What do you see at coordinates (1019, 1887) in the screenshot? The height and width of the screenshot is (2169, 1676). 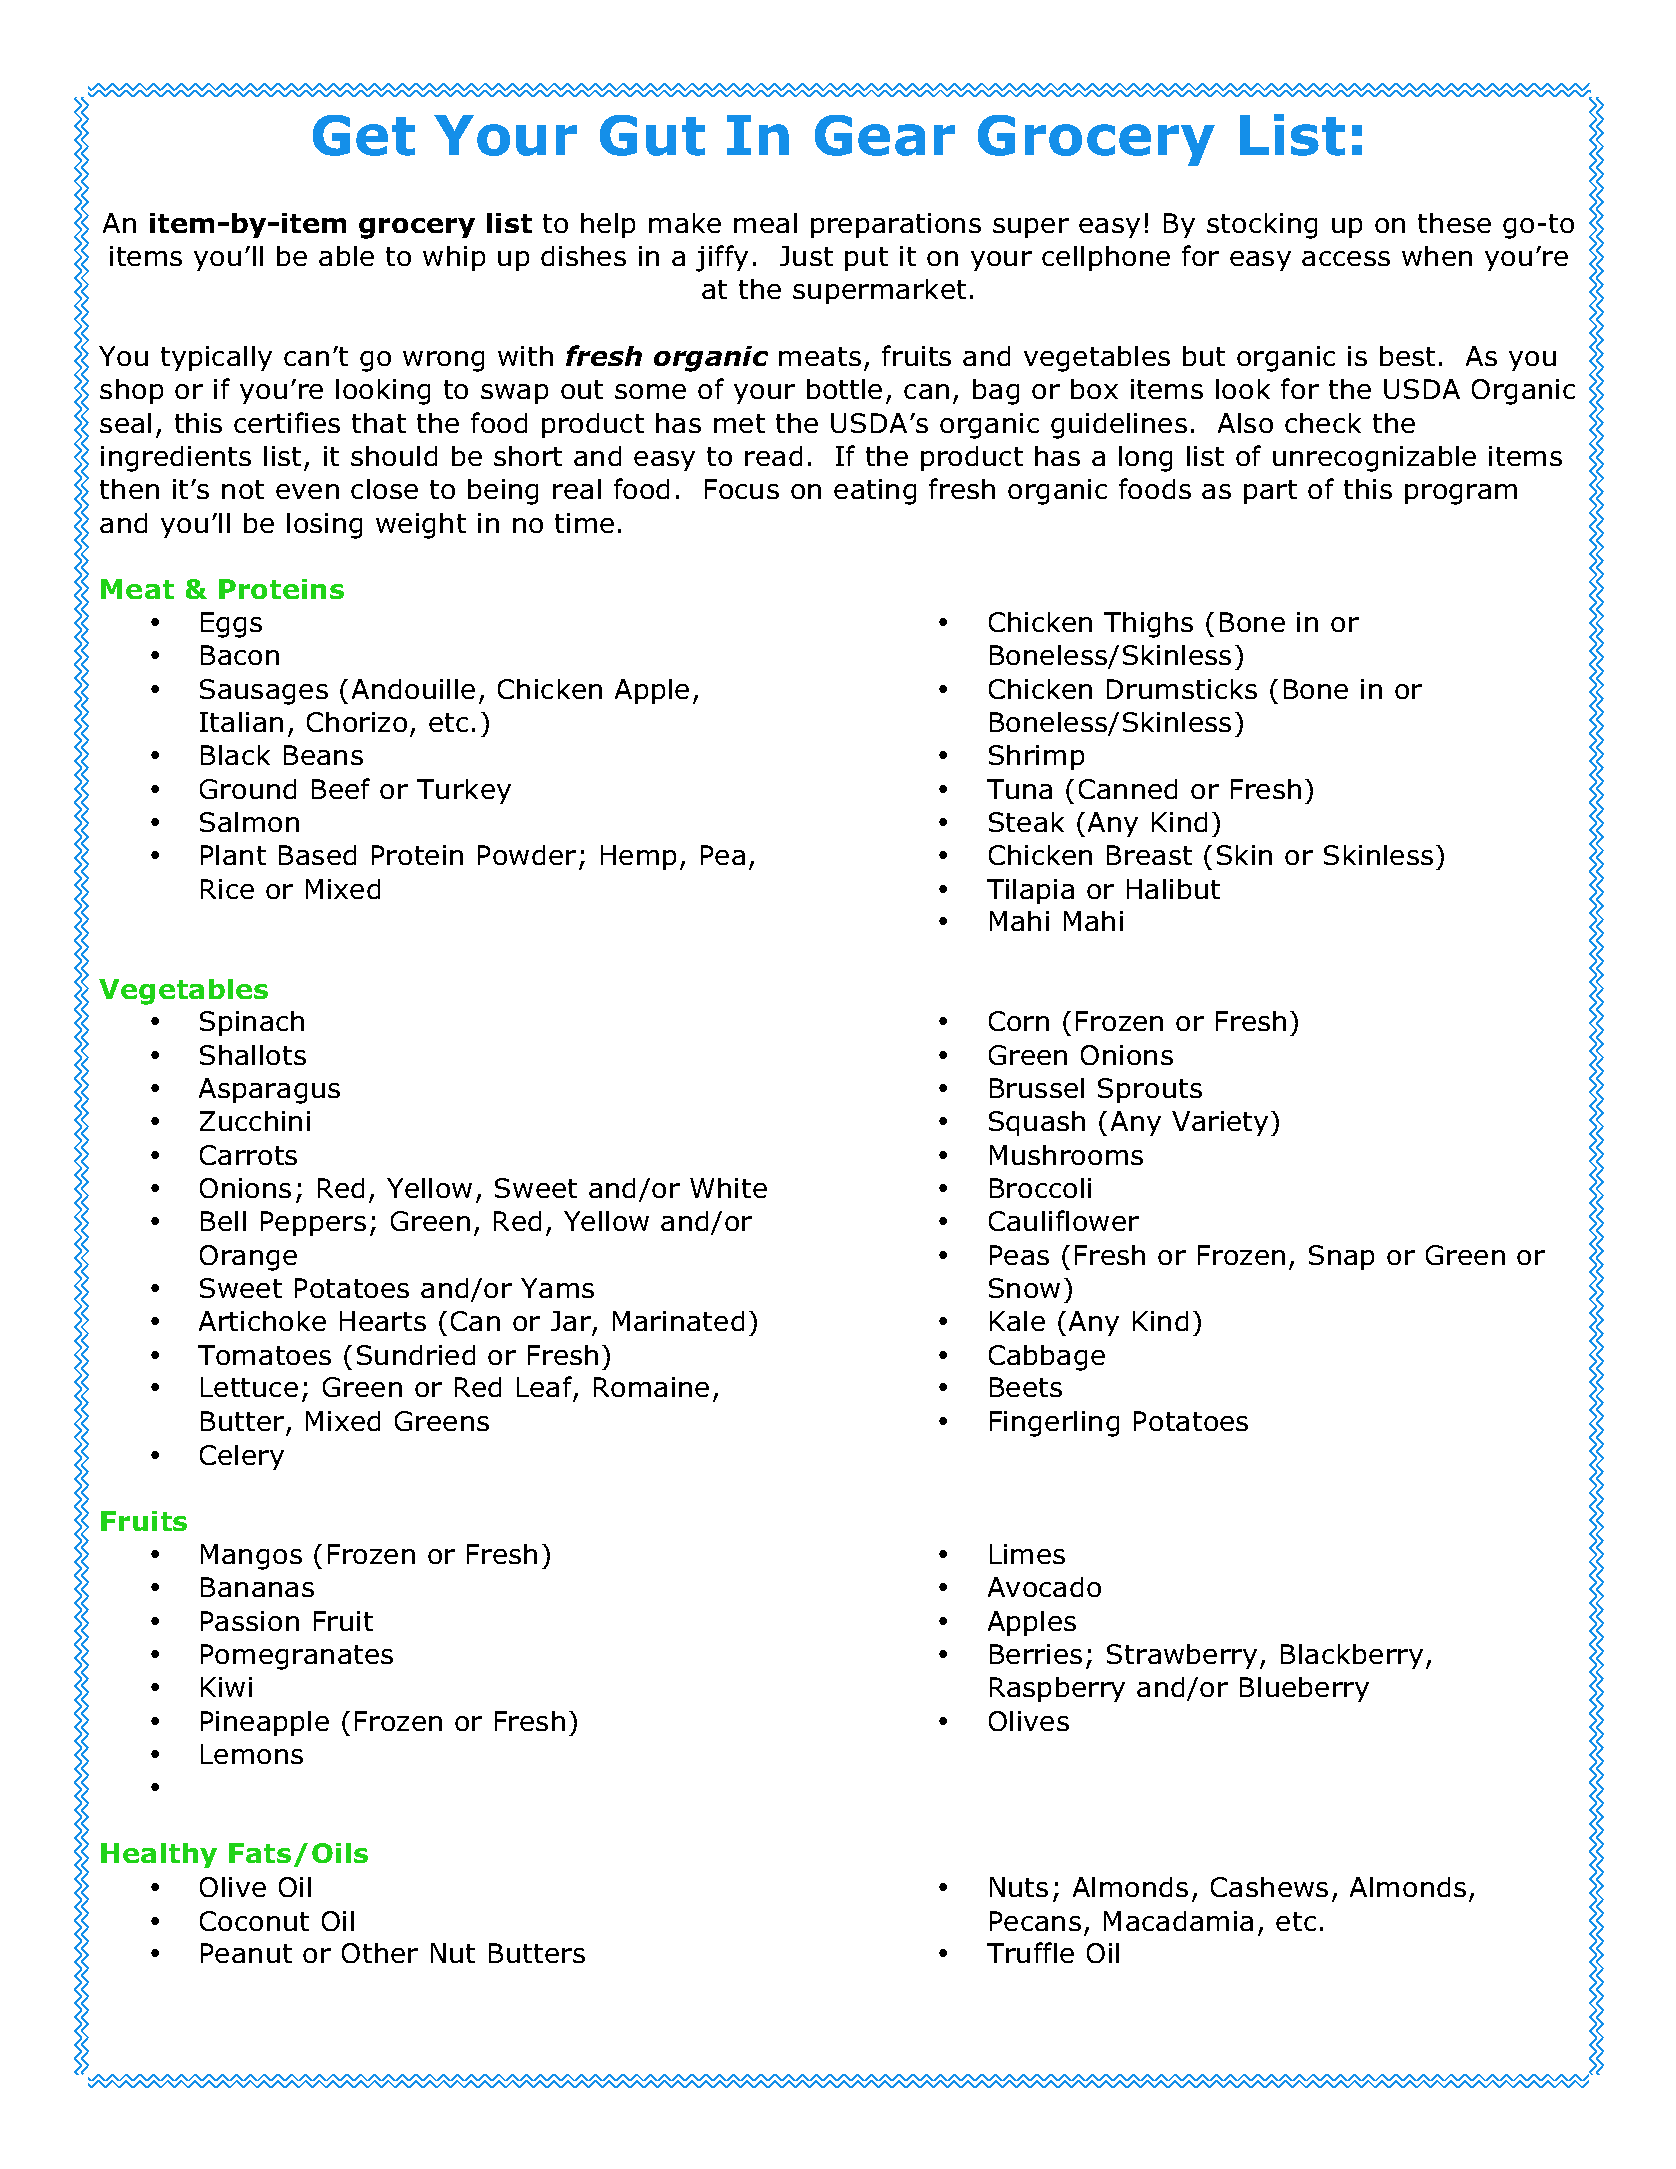 I see `Nuts` at bounding box center [1019, 1887].
